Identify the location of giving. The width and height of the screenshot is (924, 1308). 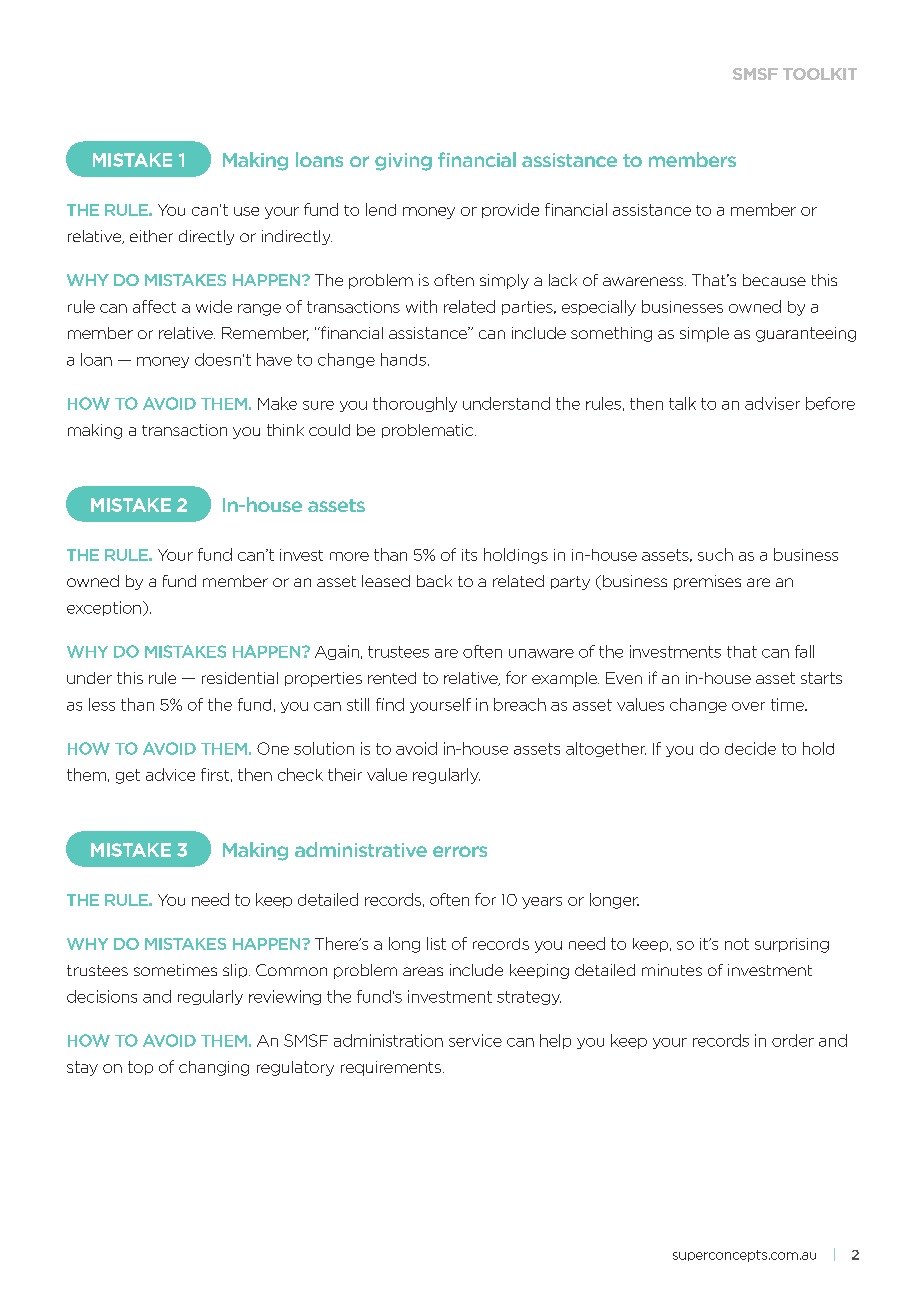
(403, 162).
